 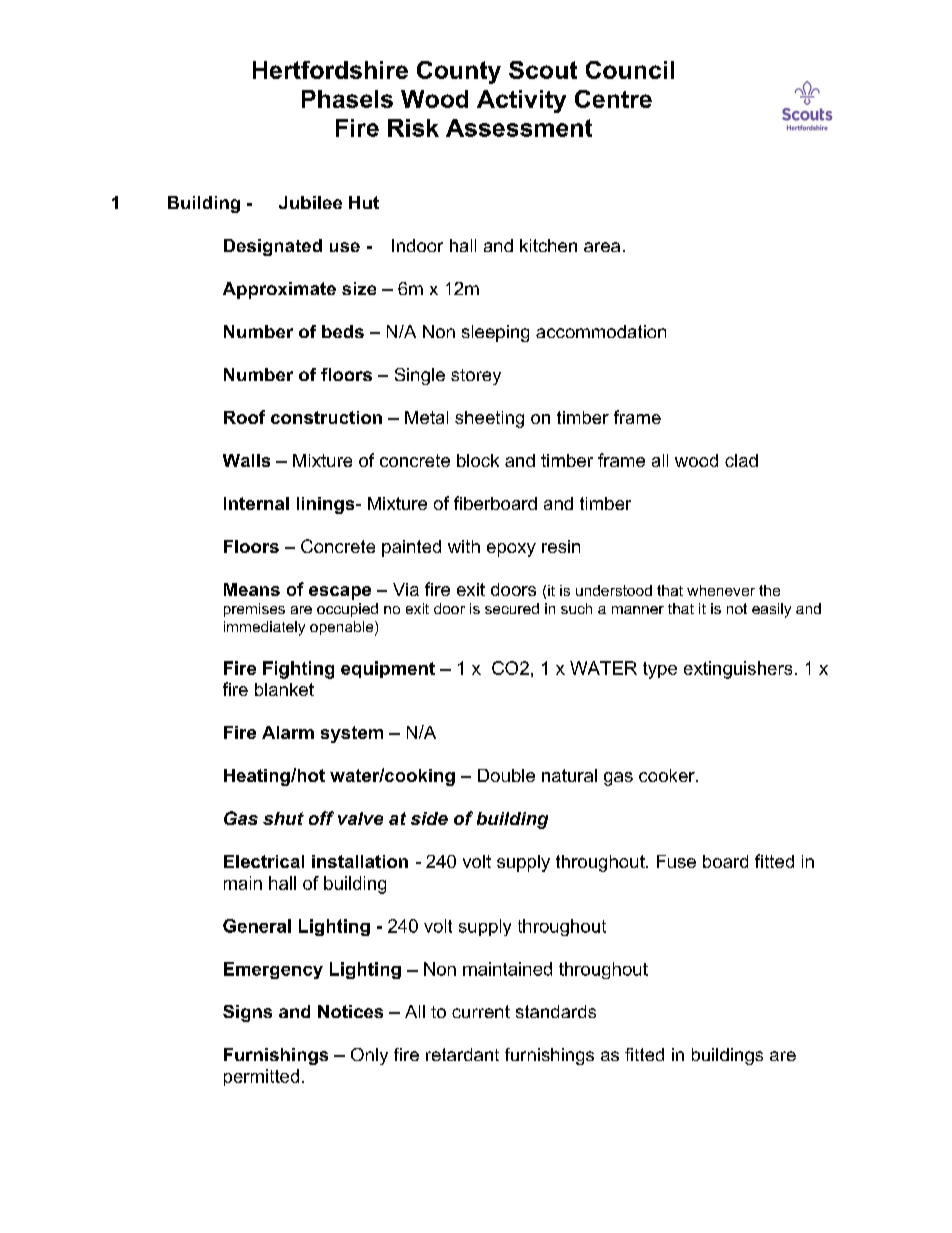 I want to click on Council, so click(x=630, y=70).
